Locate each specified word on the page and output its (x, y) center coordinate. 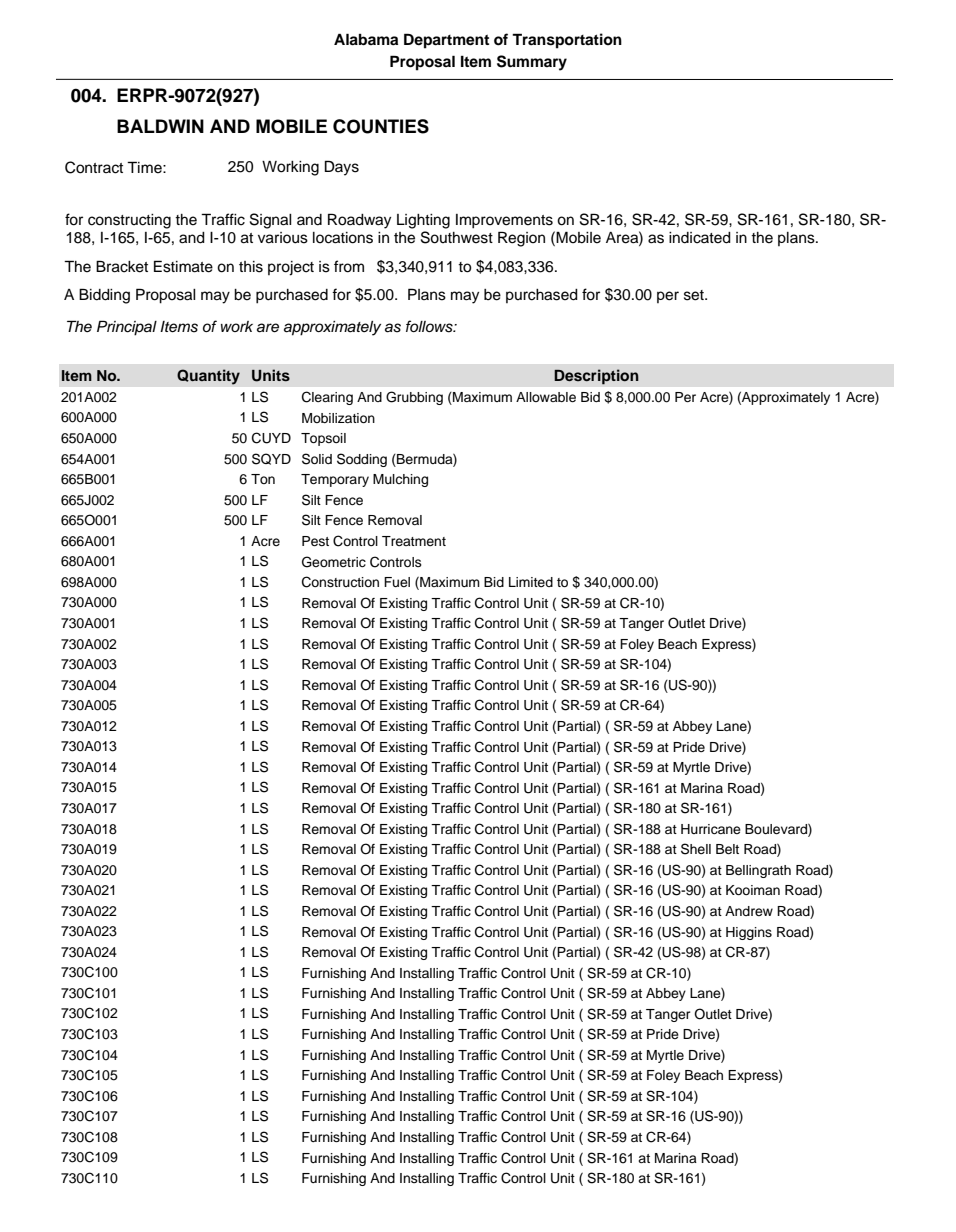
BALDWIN (160, 126)
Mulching (400, 480)
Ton (263, 479)
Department (446, 41)
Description (596, 377)
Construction (340, 582)
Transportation (567, 41)
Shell (696, 849)
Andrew (749, 911)
